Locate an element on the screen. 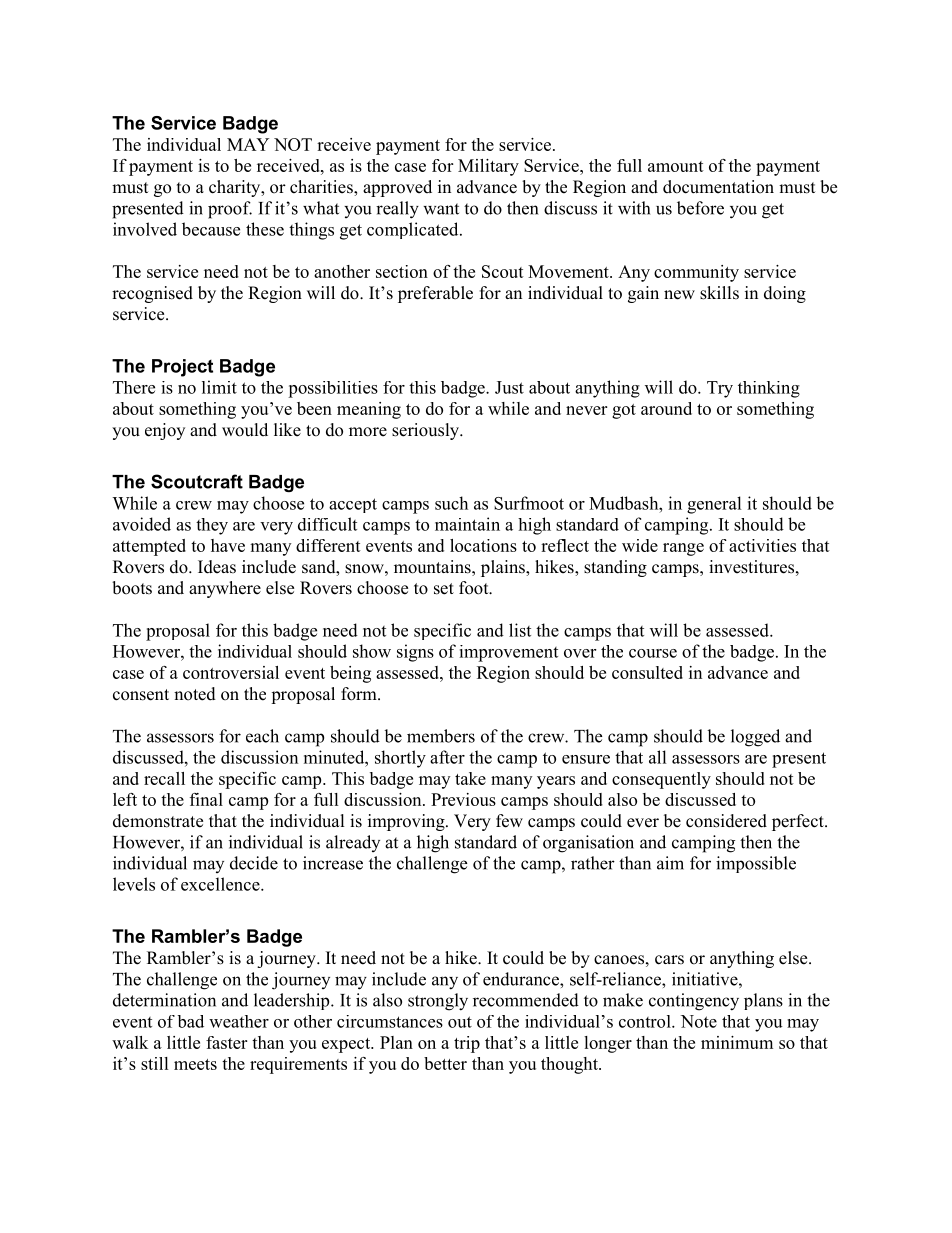 This screenshot has height=1233, width=952. faster is located at coordinates (226, 1042).
